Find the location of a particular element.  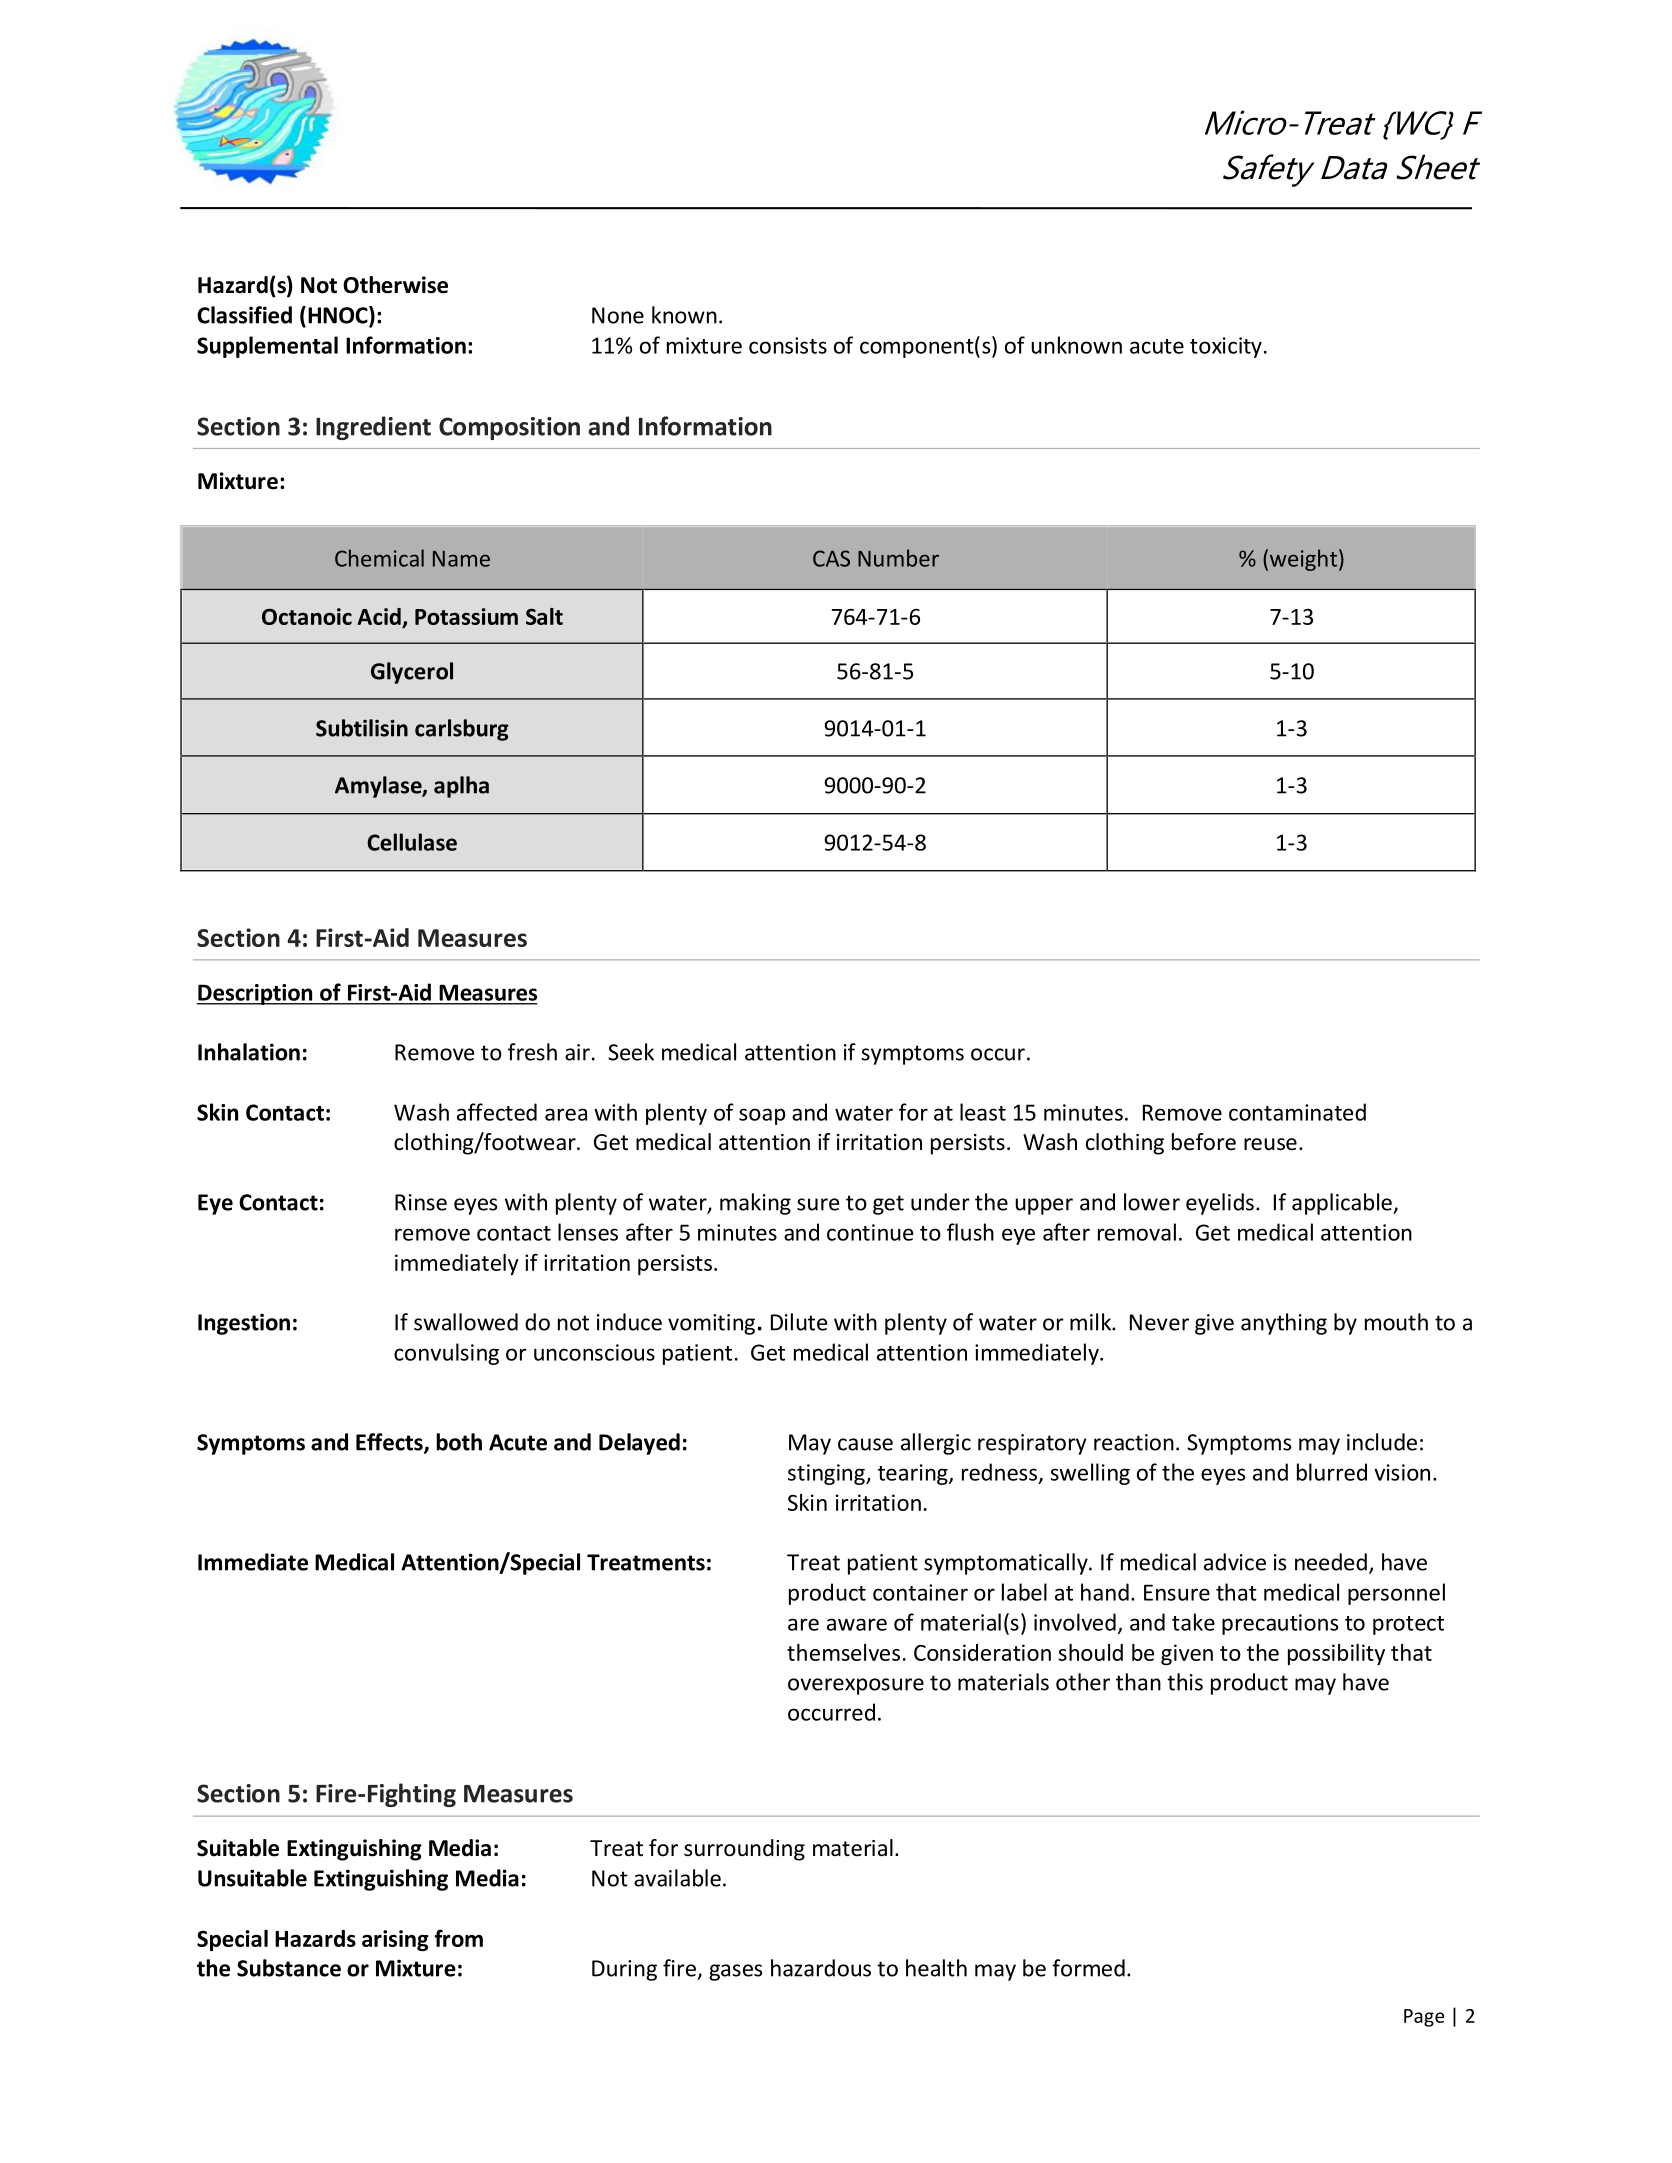

consists is located at coordinates (788, 345).
